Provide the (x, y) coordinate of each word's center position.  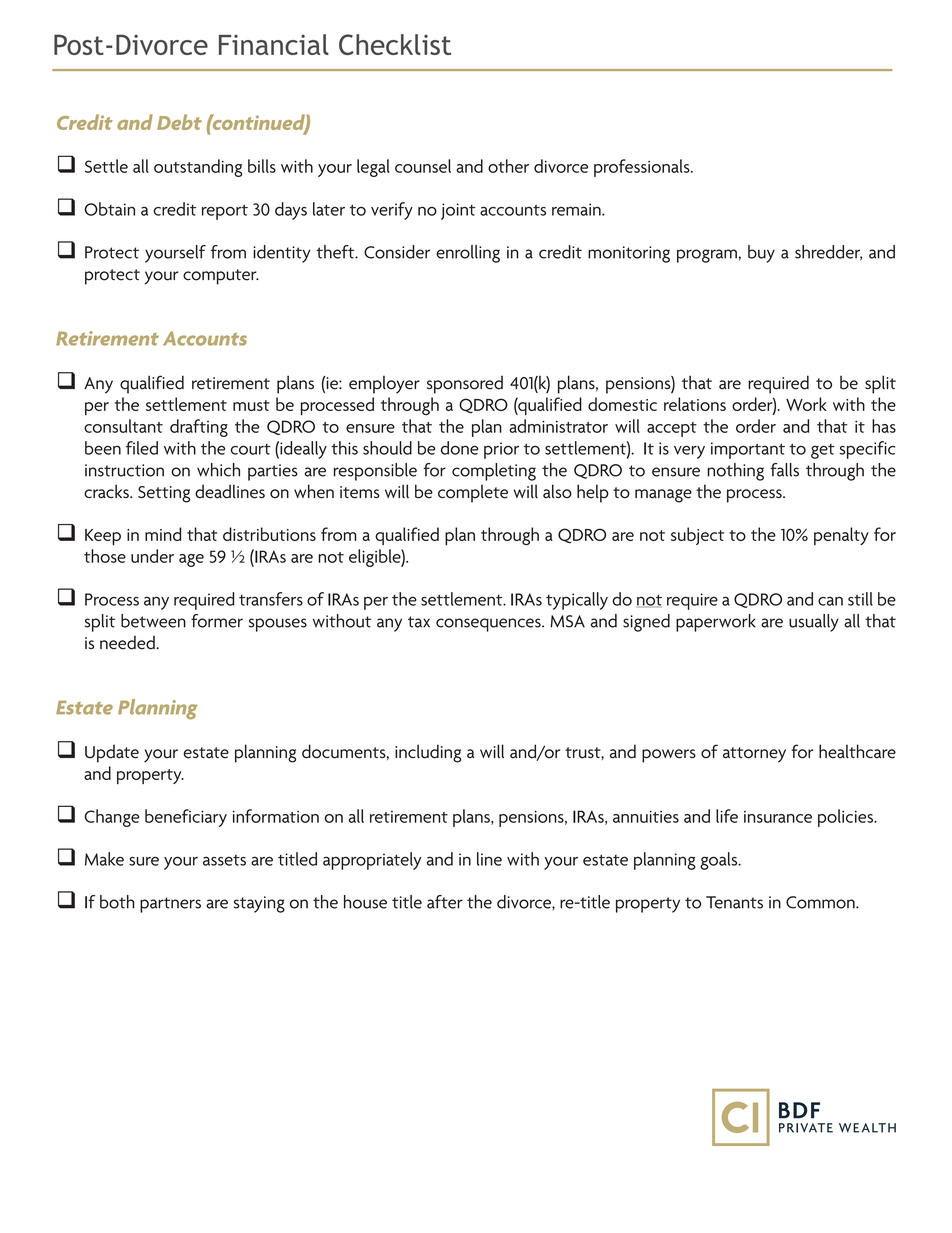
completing (494, 472)
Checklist (395, 44)
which (218, 470)
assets (224, 860)
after (445, 902)
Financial (274, 44)
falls (784, 470)
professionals (643, 168)
